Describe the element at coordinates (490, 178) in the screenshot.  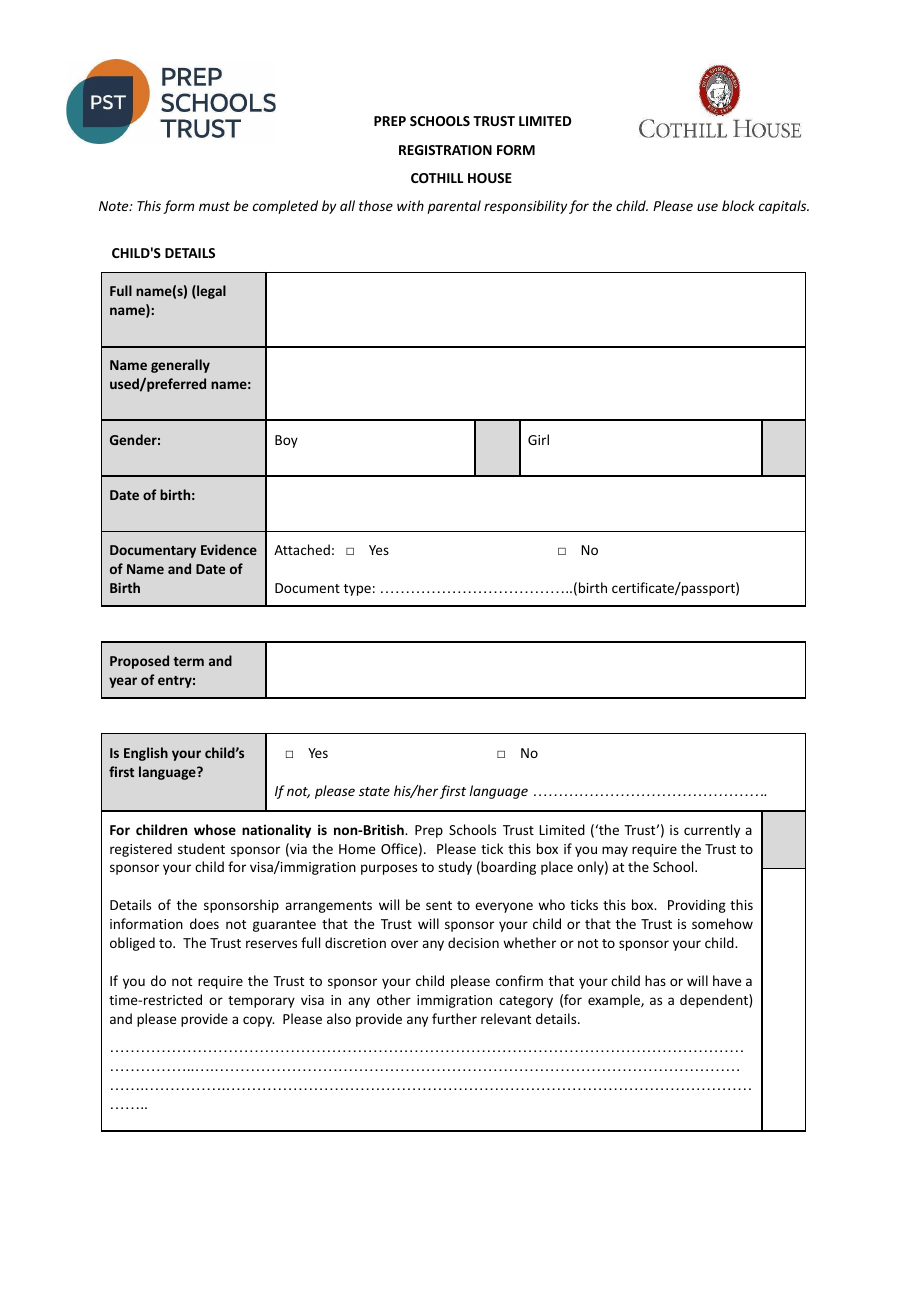
I see `HOUSE` at that location.
